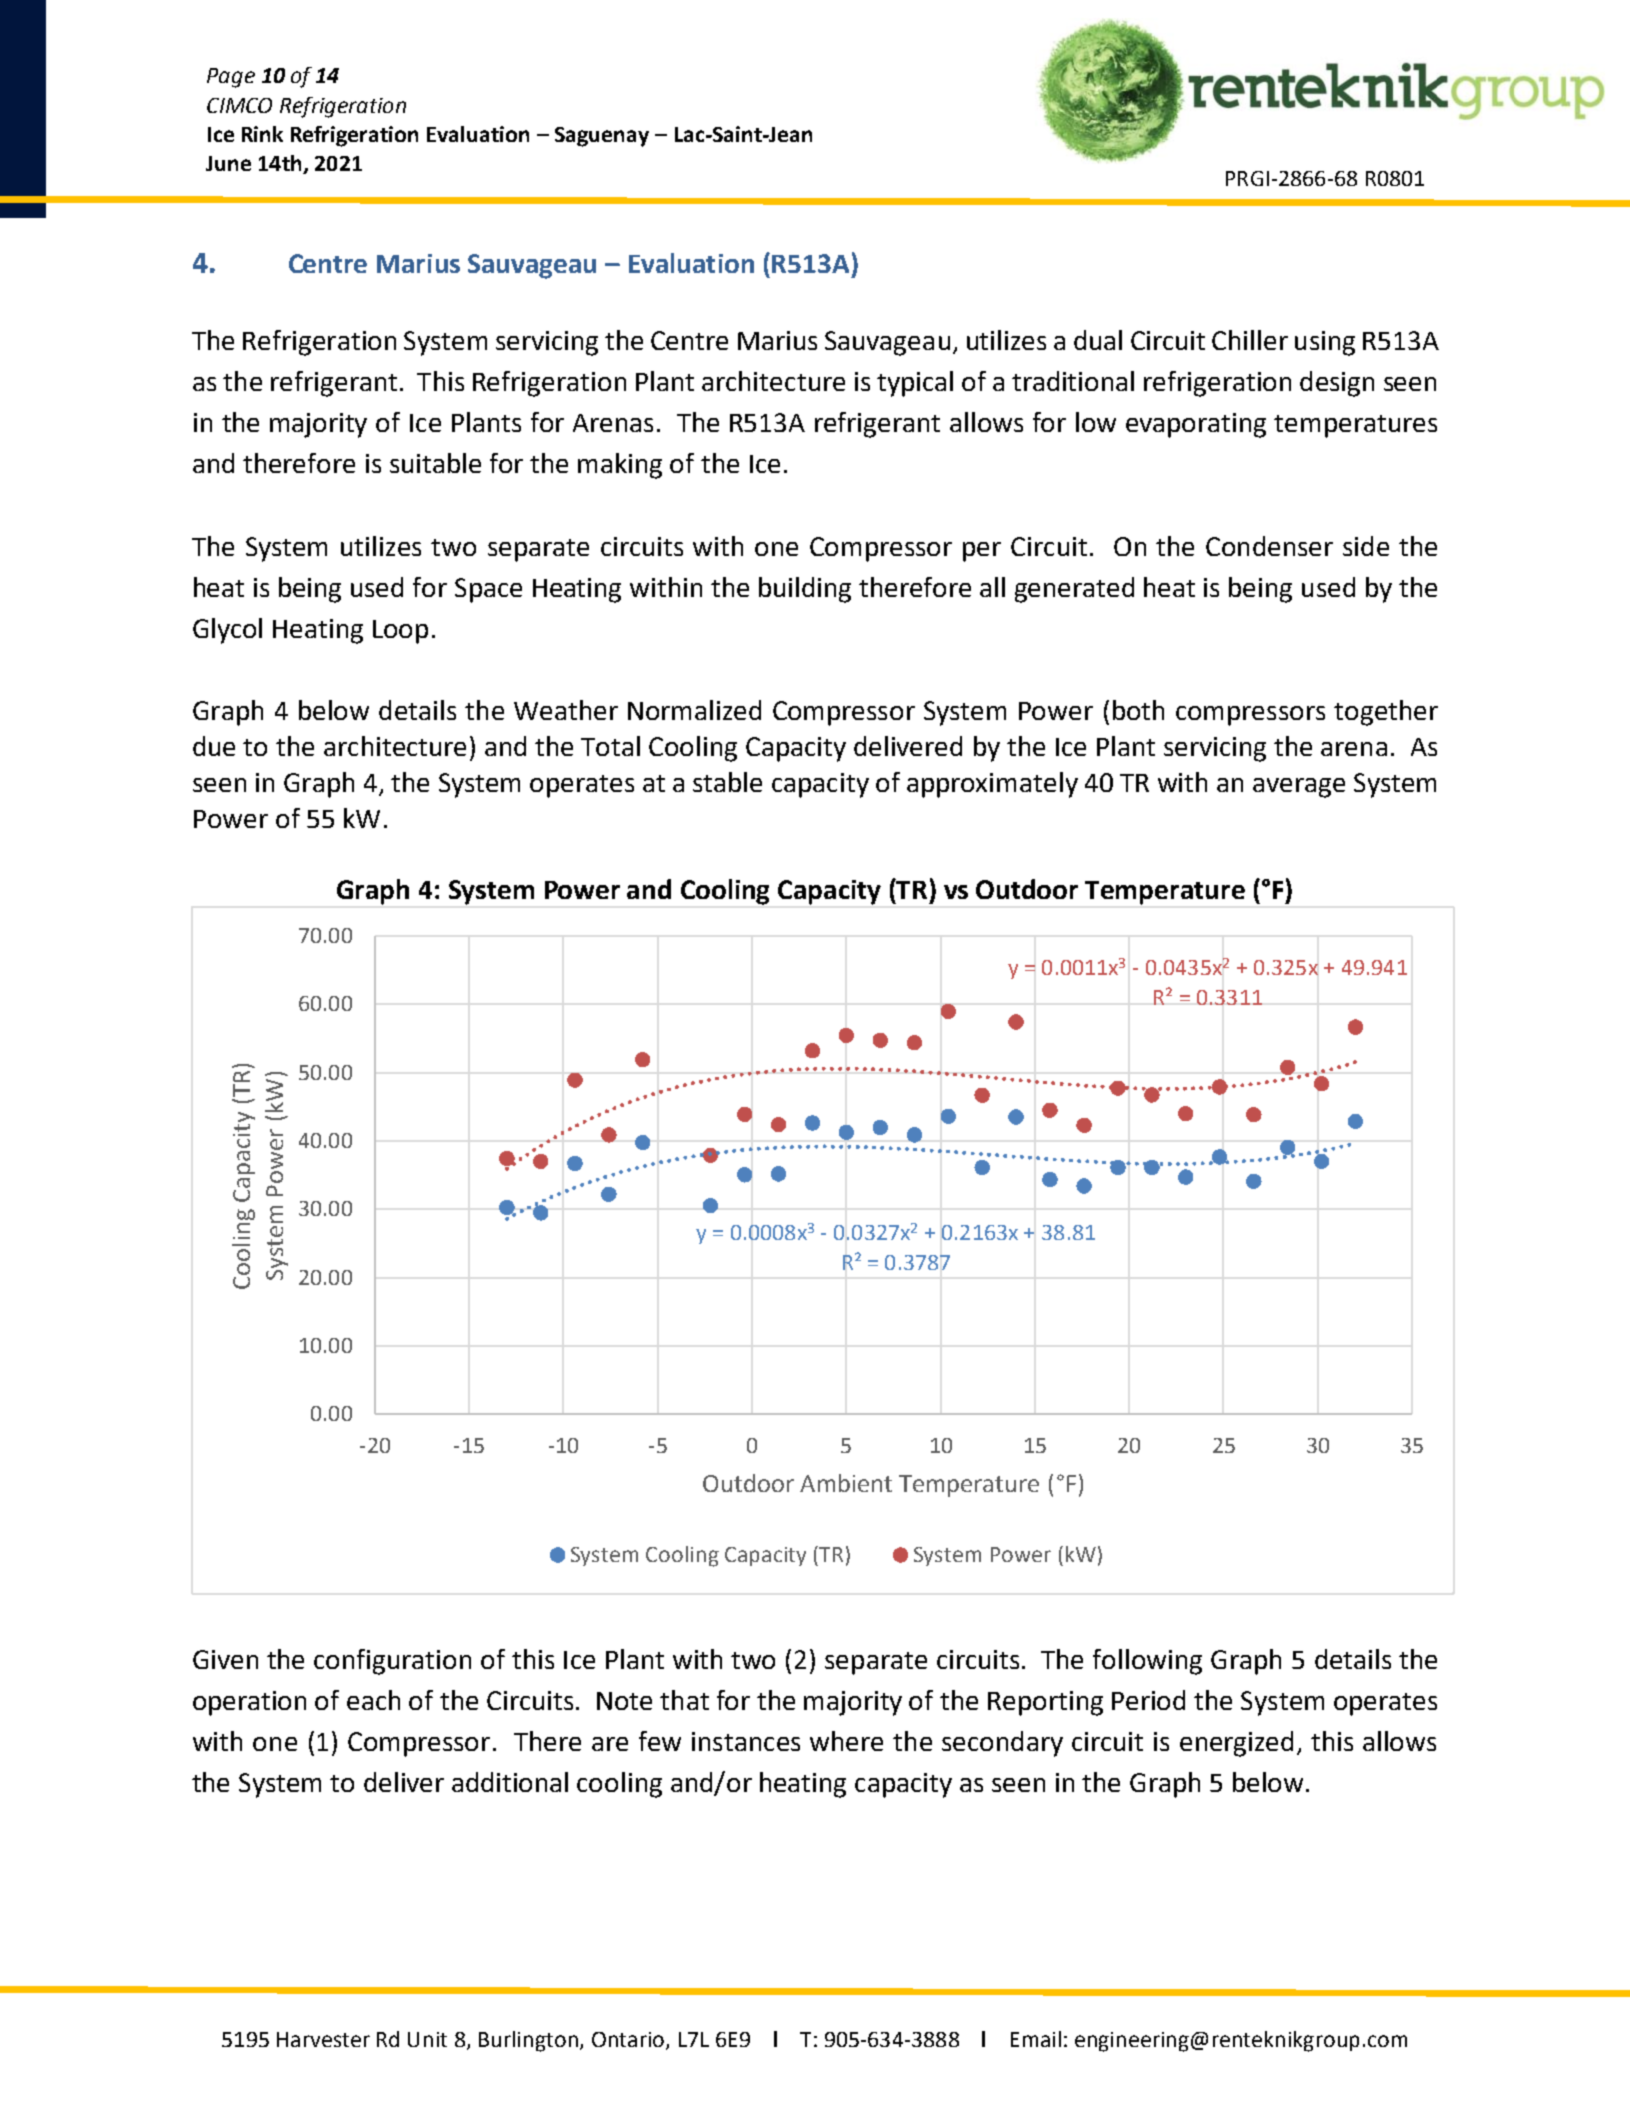  I want to click on typical, so click(915, 384).
